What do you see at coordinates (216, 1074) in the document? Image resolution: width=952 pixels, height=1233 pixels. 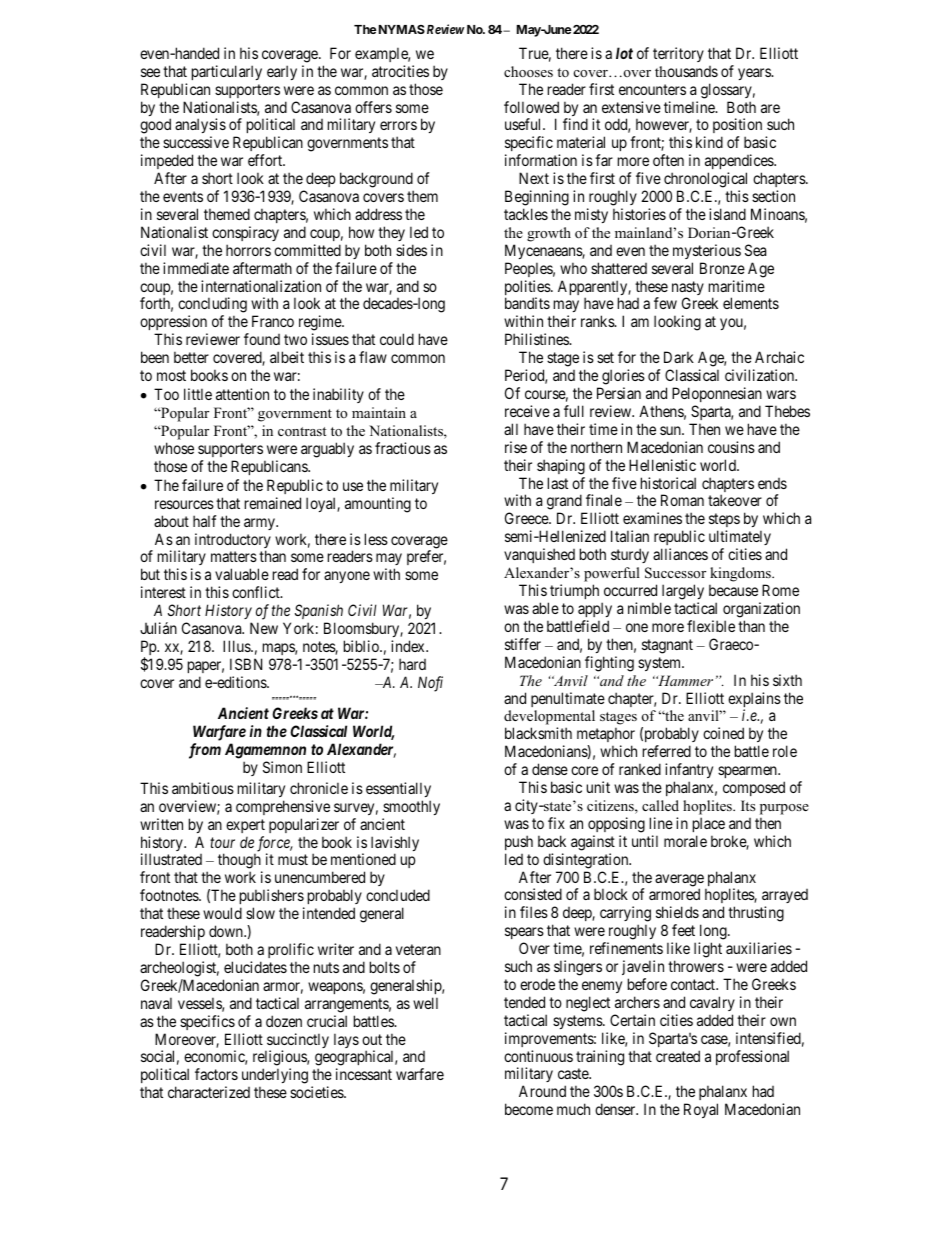 I see `factors` at bounding box center [216, 1074].
